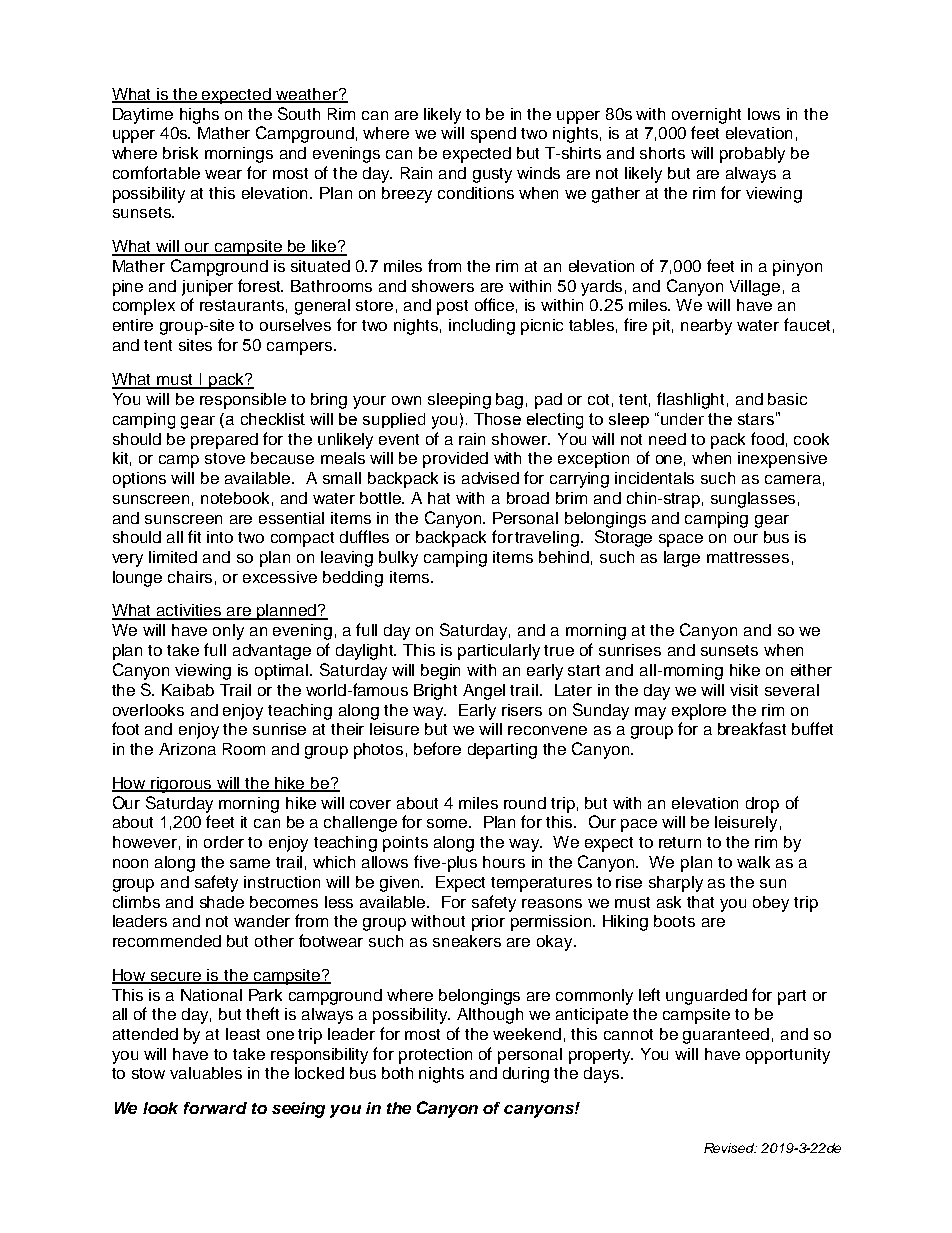 The height and width of the image is (1233, 952). I want to click on forward, so click(215, 1108).
